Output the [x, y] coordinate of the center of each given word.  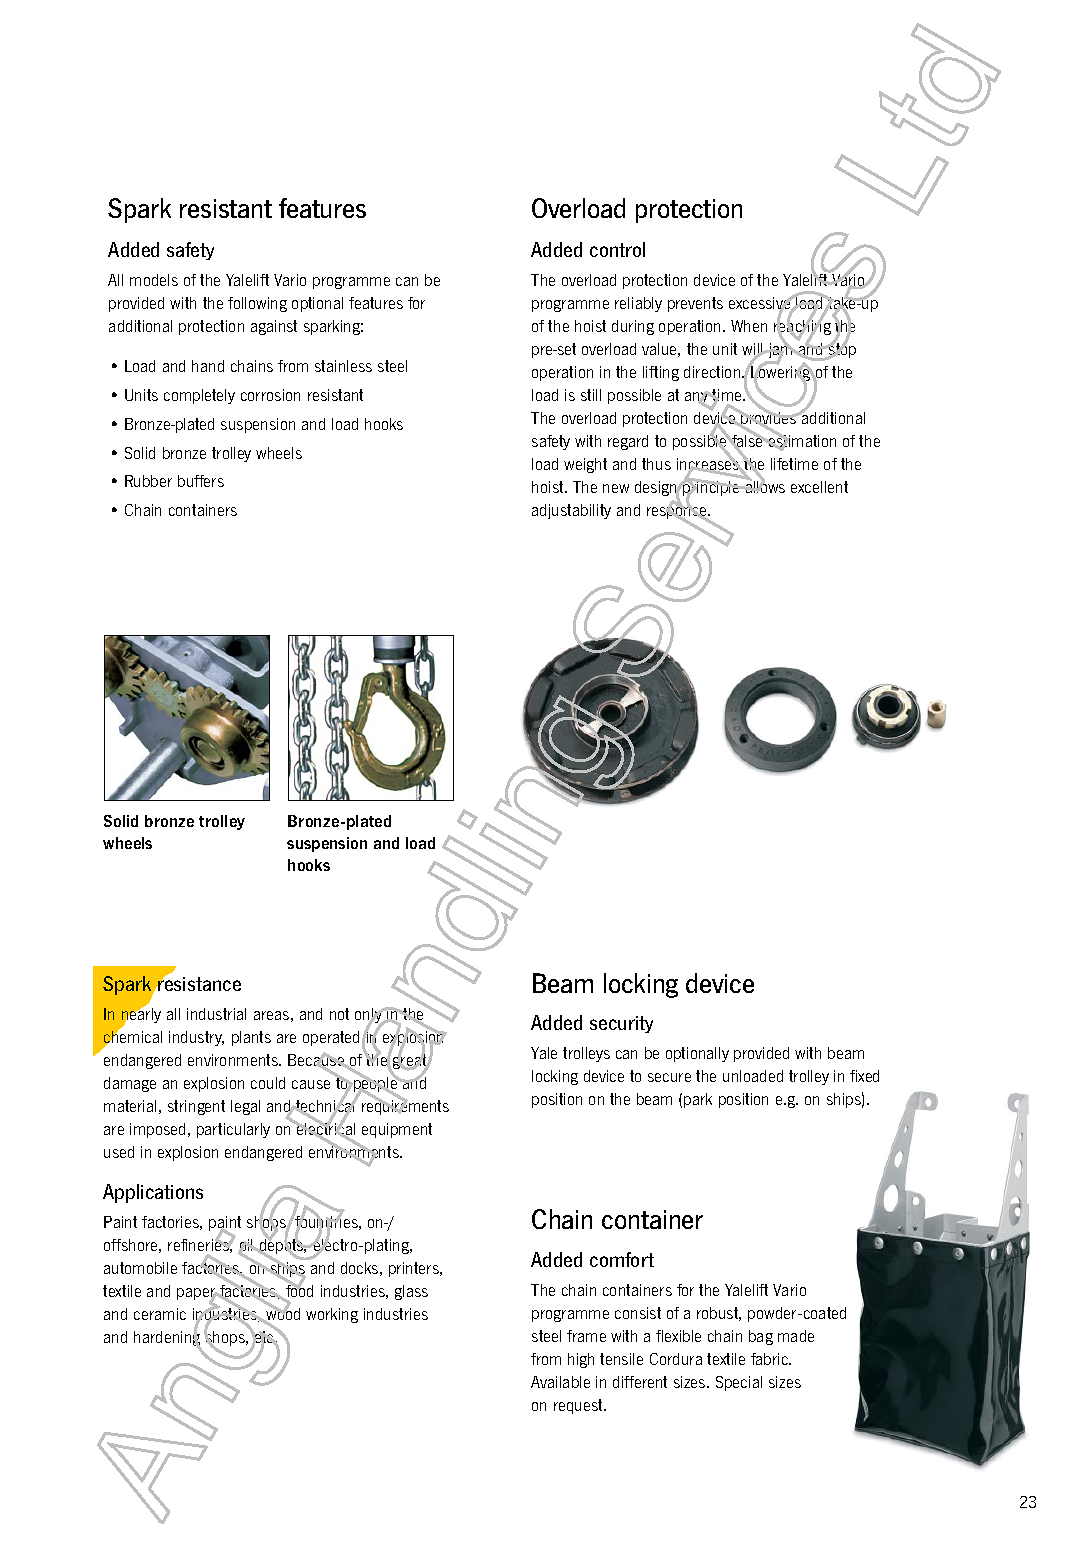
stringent [196, 1107]
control [617, 249]
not [339, 1014]
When [749, 326]
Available [560, 1382]
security [621, 1024]
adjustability [571, 511]
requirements [405, 1106]
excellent [819, 487]
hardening [168, 1339]
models [154, 280]
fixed [864, 1076]
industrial [216, 1014]
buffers [201, 481]
